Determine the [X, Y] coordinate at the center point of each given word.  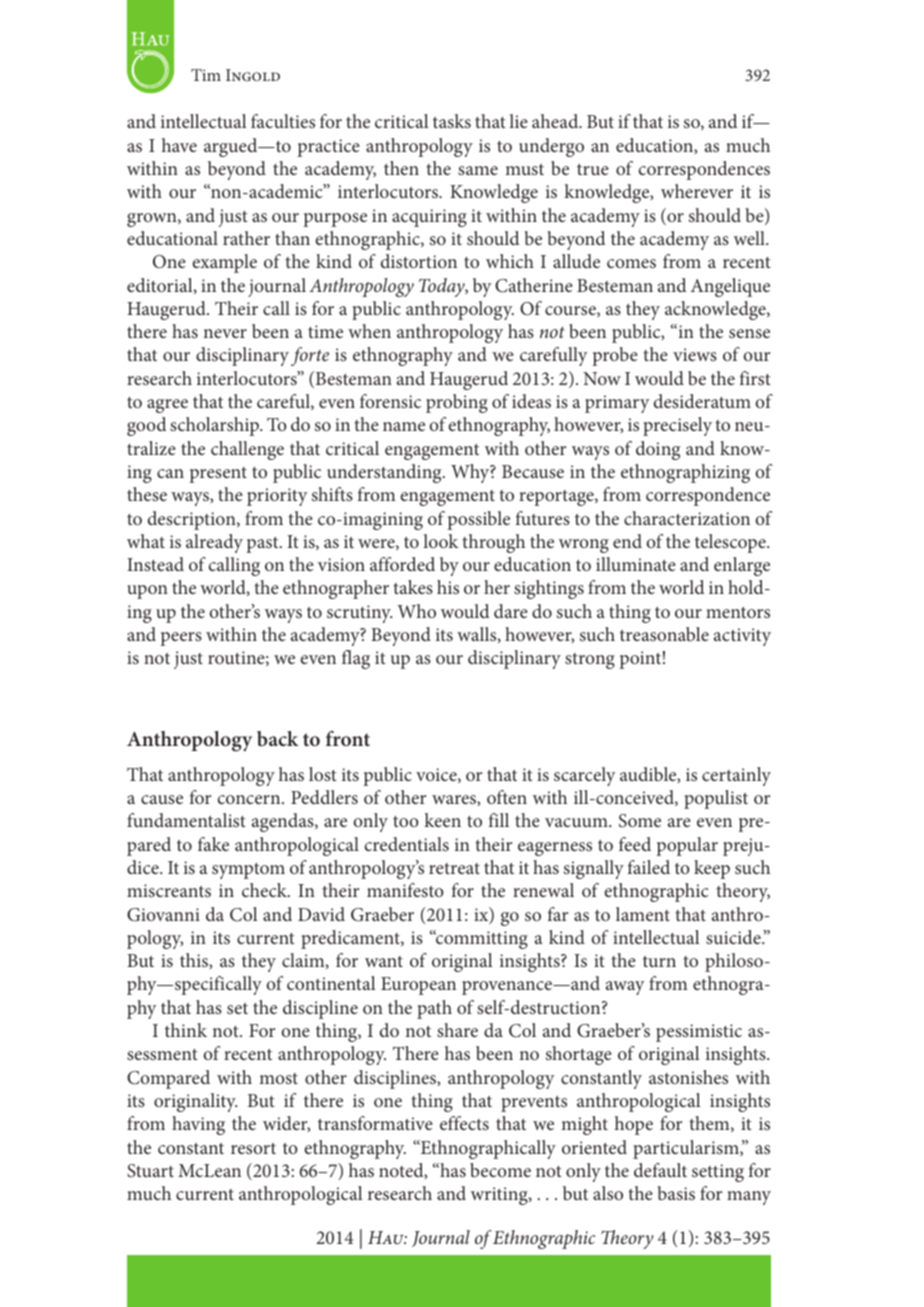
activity [742, 637]
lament [643, 914]
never [225, 333]
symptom [248, 871]
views [695, 354]
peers [181, 639]
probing [457, 403]
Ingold [253, 75]
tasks [452, 121]
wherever [697, 191]
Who [416, 611]
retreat [454, 868]
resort [253, 1148]
